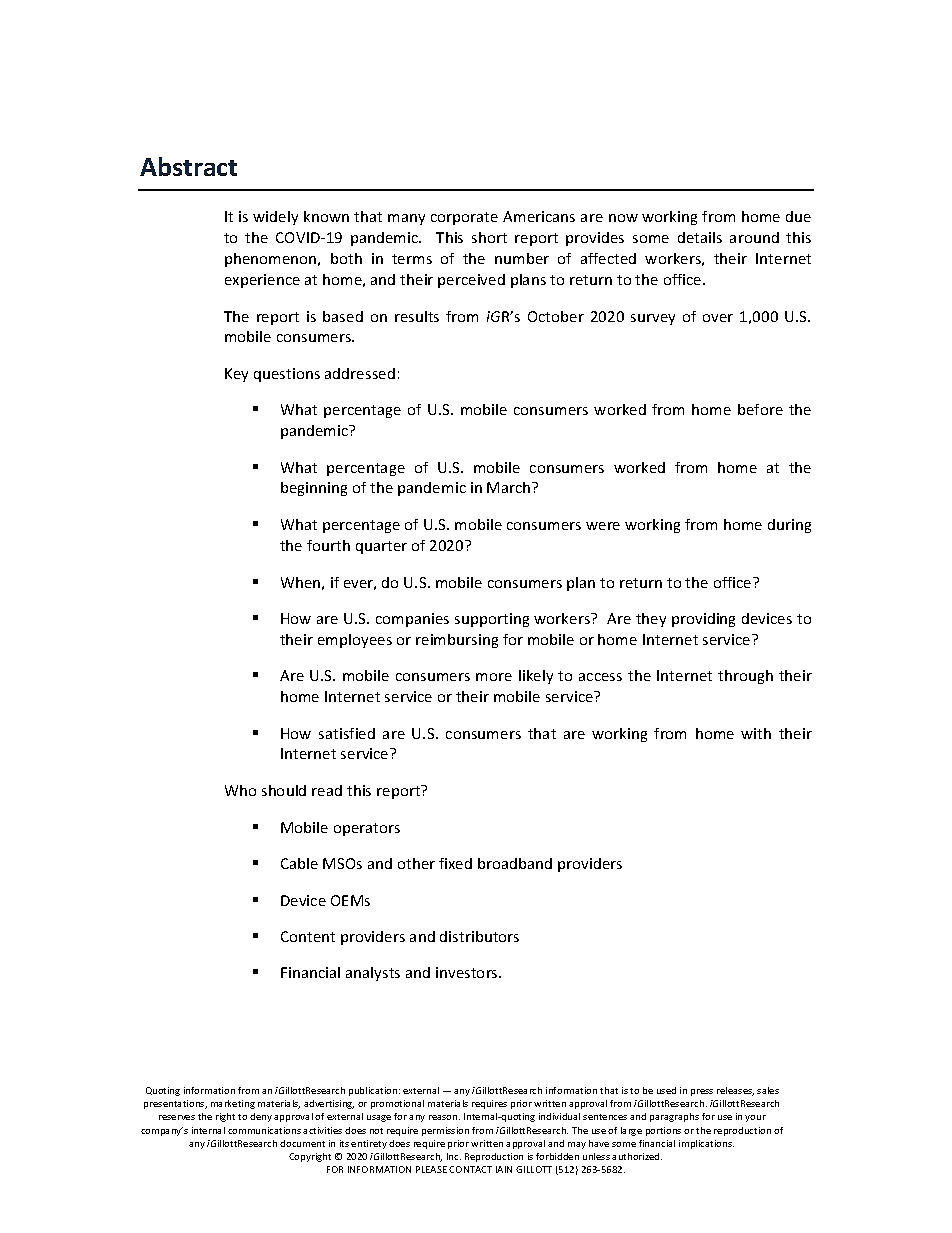 This image has width=952, height=1233. What do you see at coordinates (700, 237) in the image?
I see `details` at bounding box center [700, 237].
